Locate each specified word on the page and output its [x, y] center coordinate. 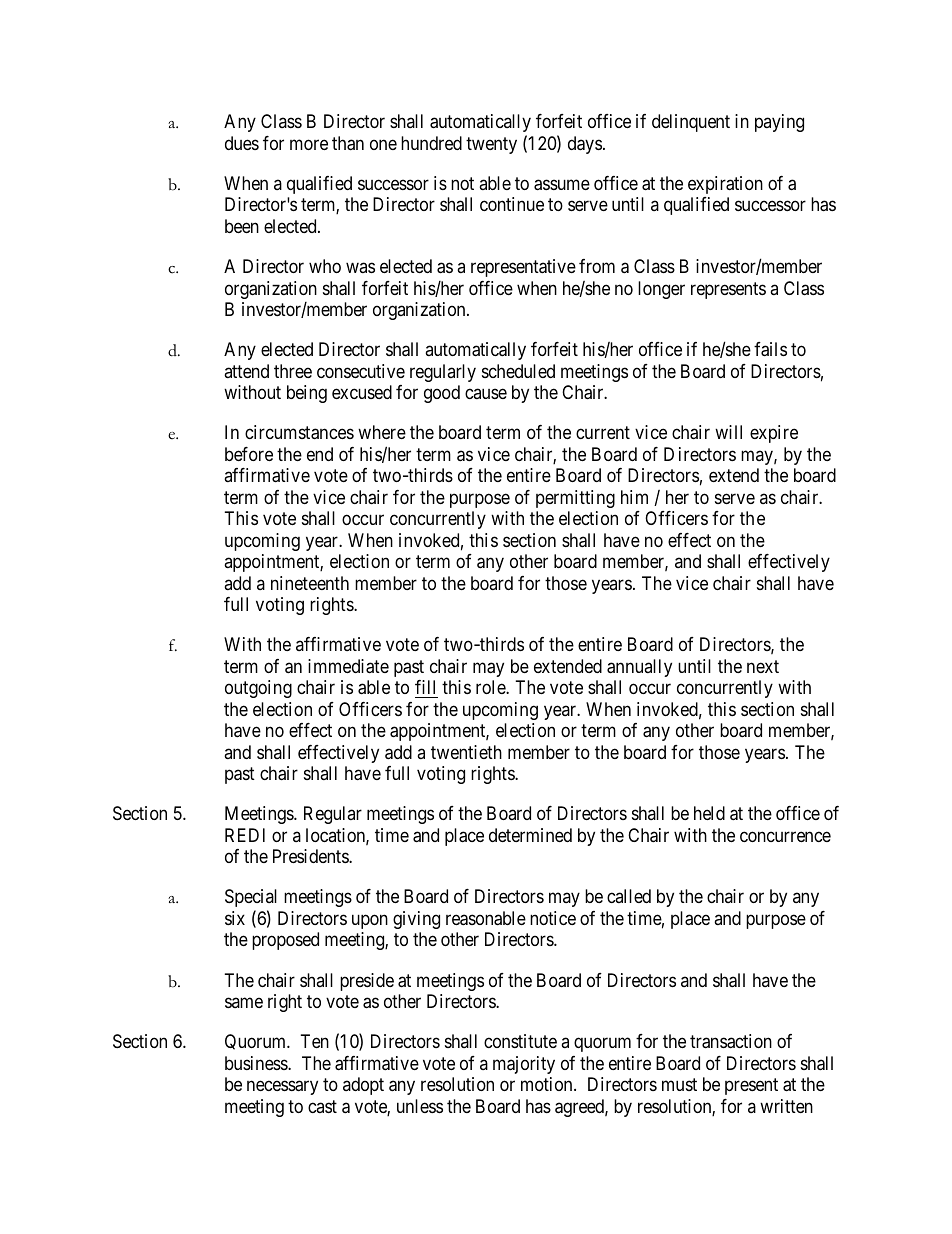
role [491, 687]
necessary [282, 1088]
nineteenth [310, 583]
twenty [491, 145]
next [763, 666]
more [309, 144]
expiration [725, 185]
